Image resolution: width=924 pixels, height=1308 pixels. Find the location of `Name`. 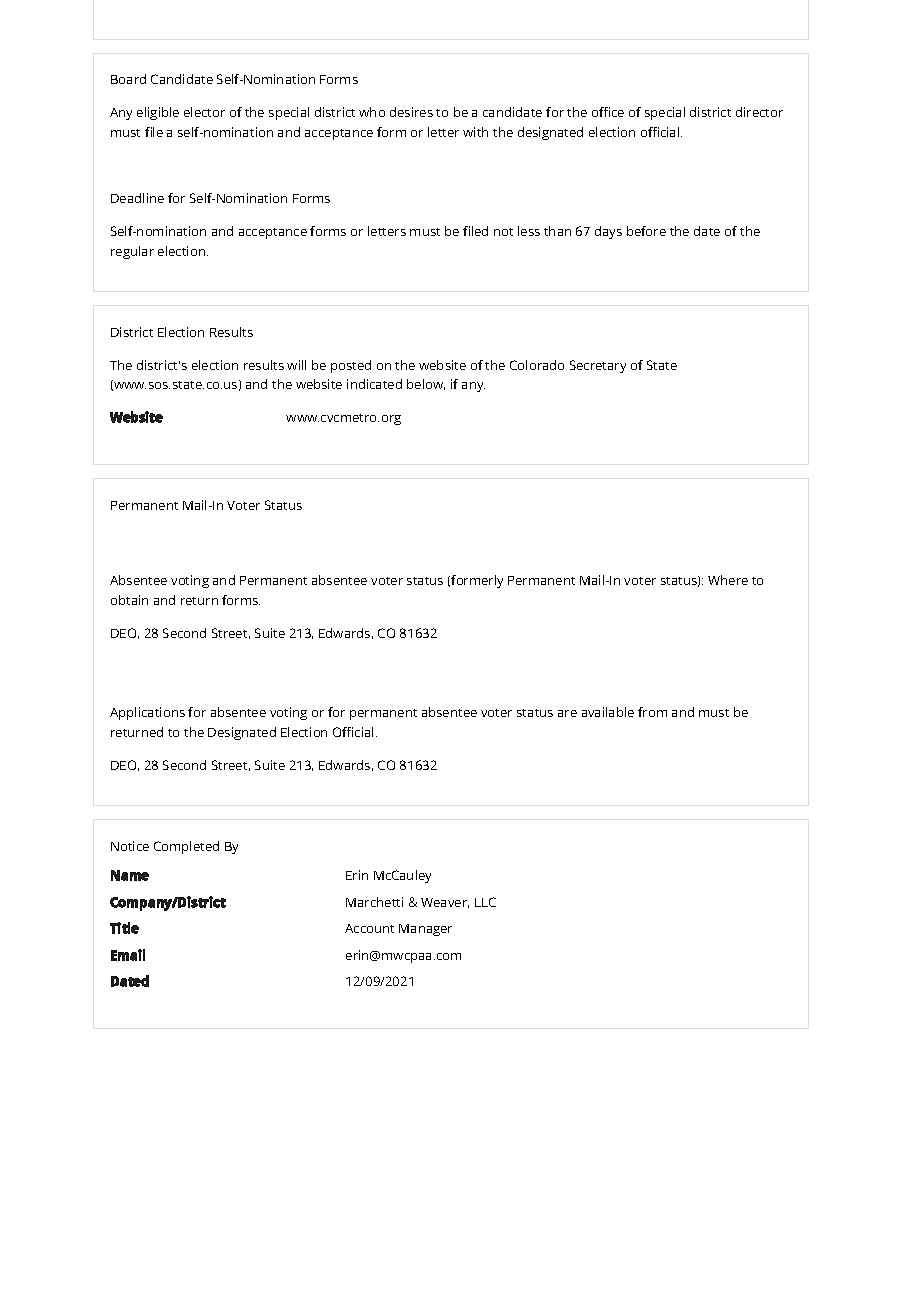

Name is located at coordinates (130, 875).
